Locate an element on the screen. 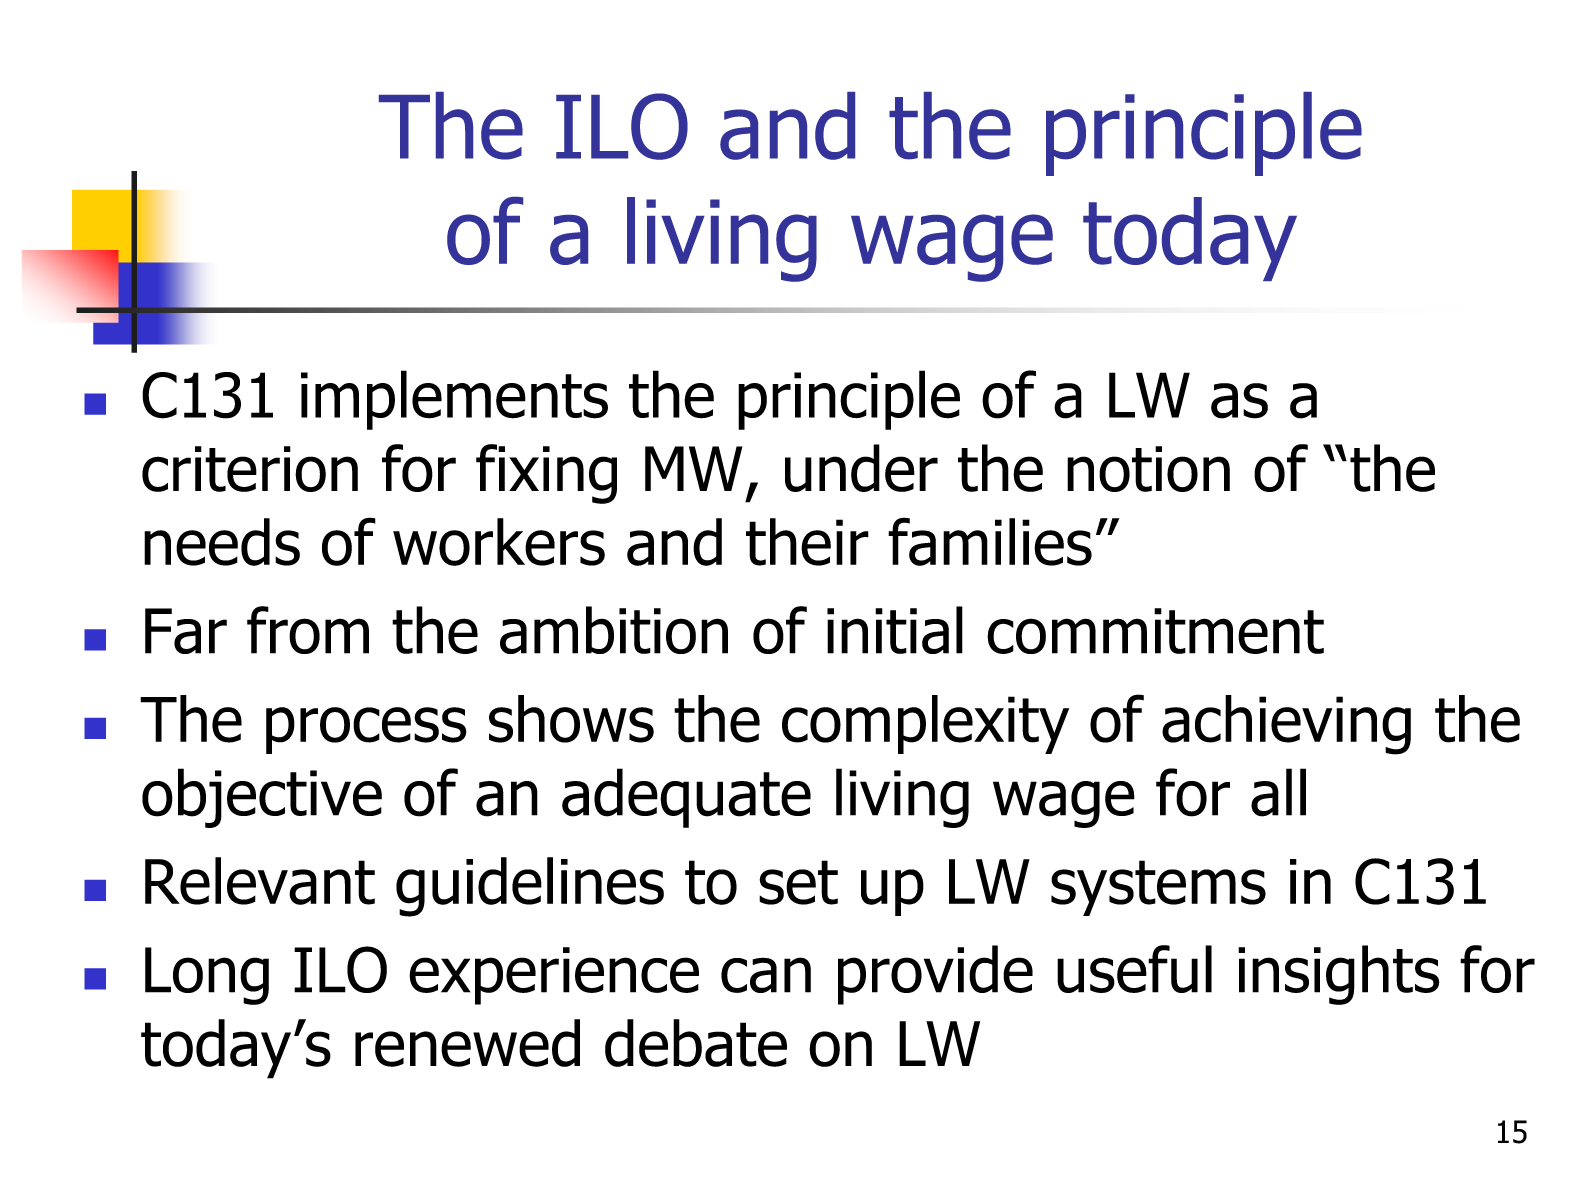 Image resolution: width=1578 pixels, height=1184 pixels. renewed is located at coordinates (467, 1043).
